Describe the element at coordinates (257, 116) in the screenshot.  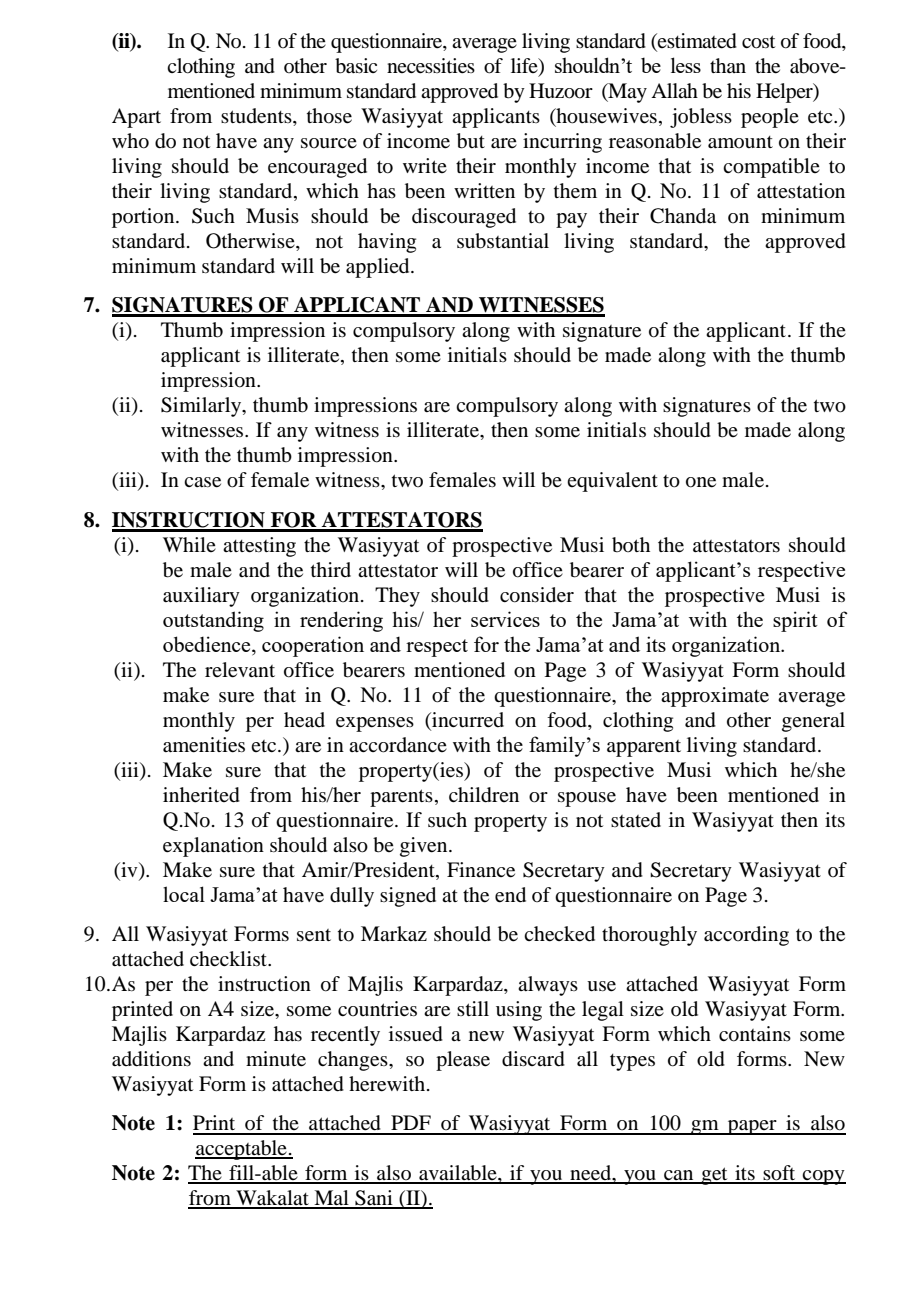
I see `students` at that location.
